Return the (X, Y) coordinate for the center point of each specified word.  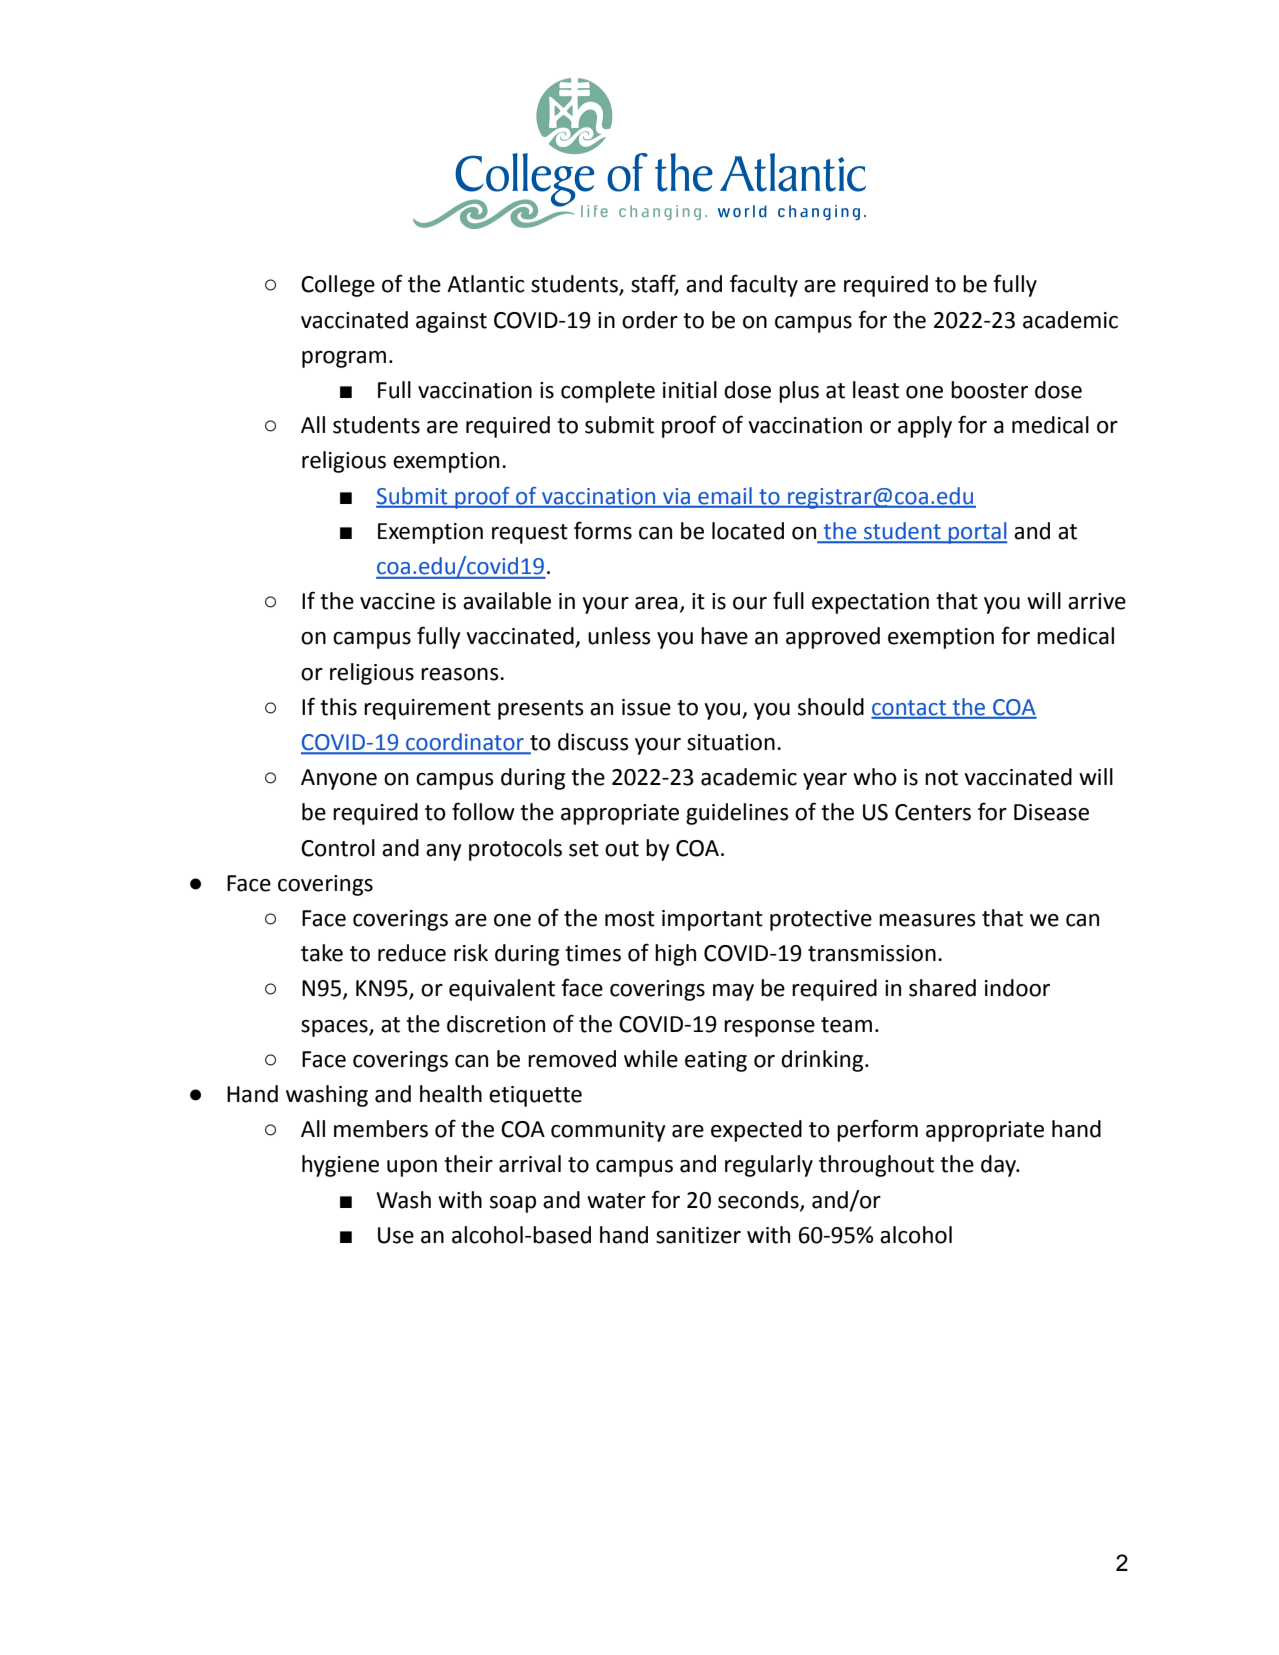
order (650, 320)
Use (396, 1235)
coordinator (465, 743)
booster (989, 390)
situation (731, 742)
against (451, 322)
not (941, 778)
